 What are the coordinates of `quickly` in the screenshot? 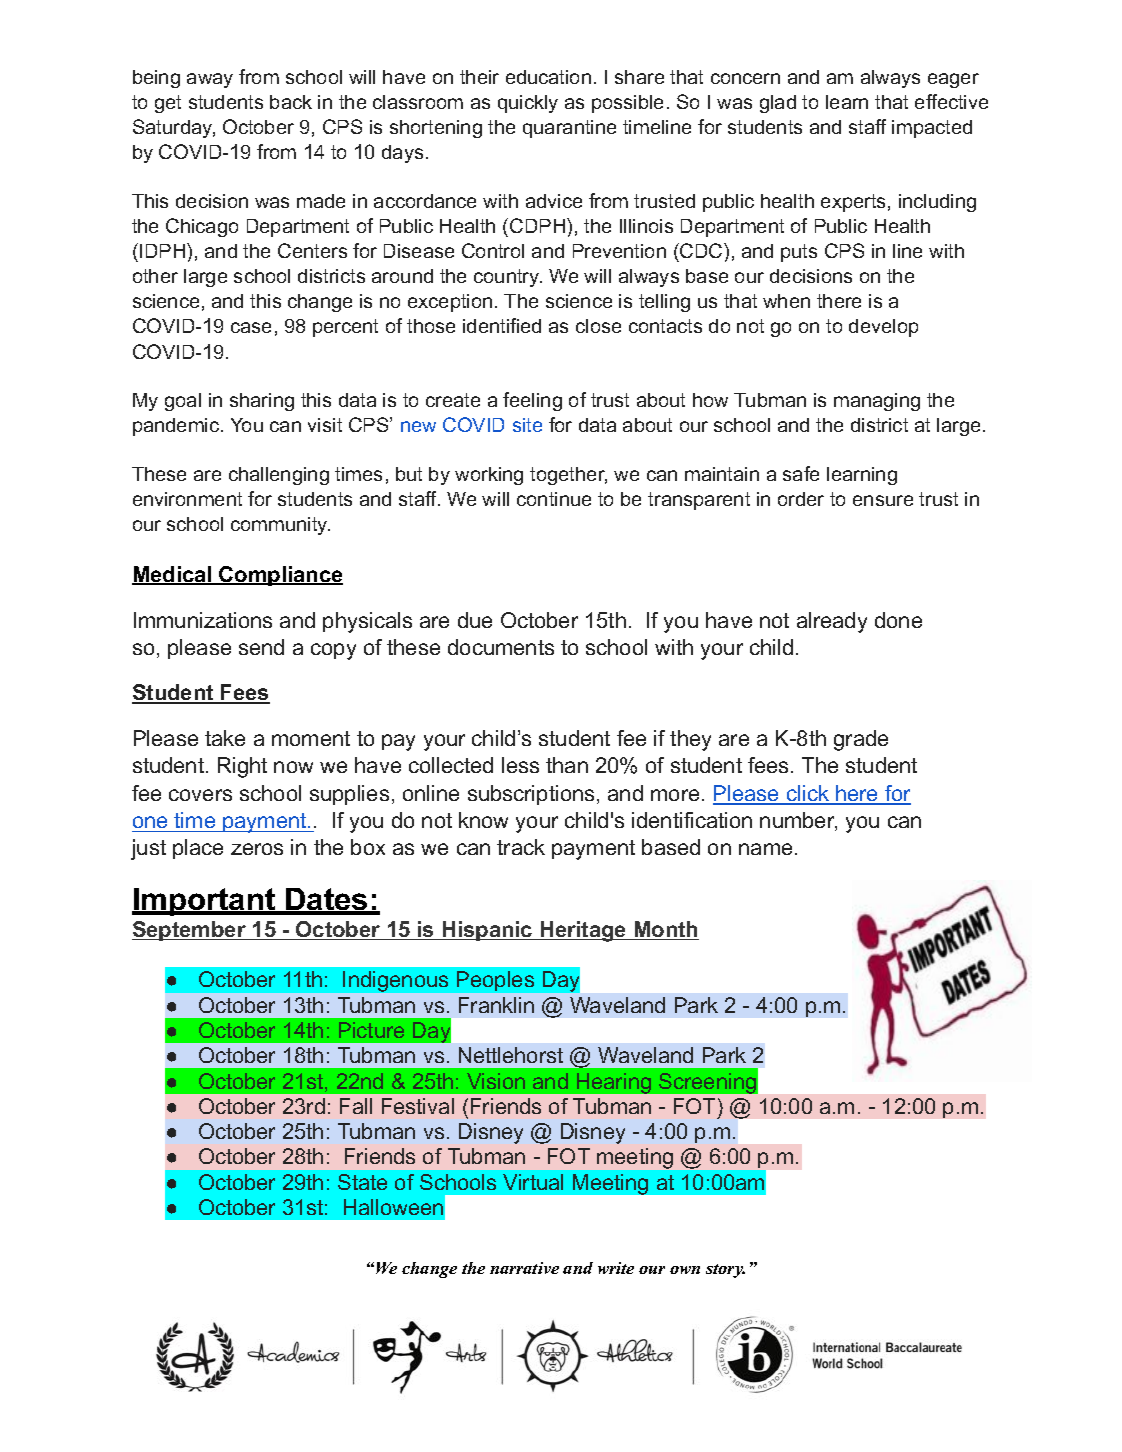 It's located at (528, 104).
